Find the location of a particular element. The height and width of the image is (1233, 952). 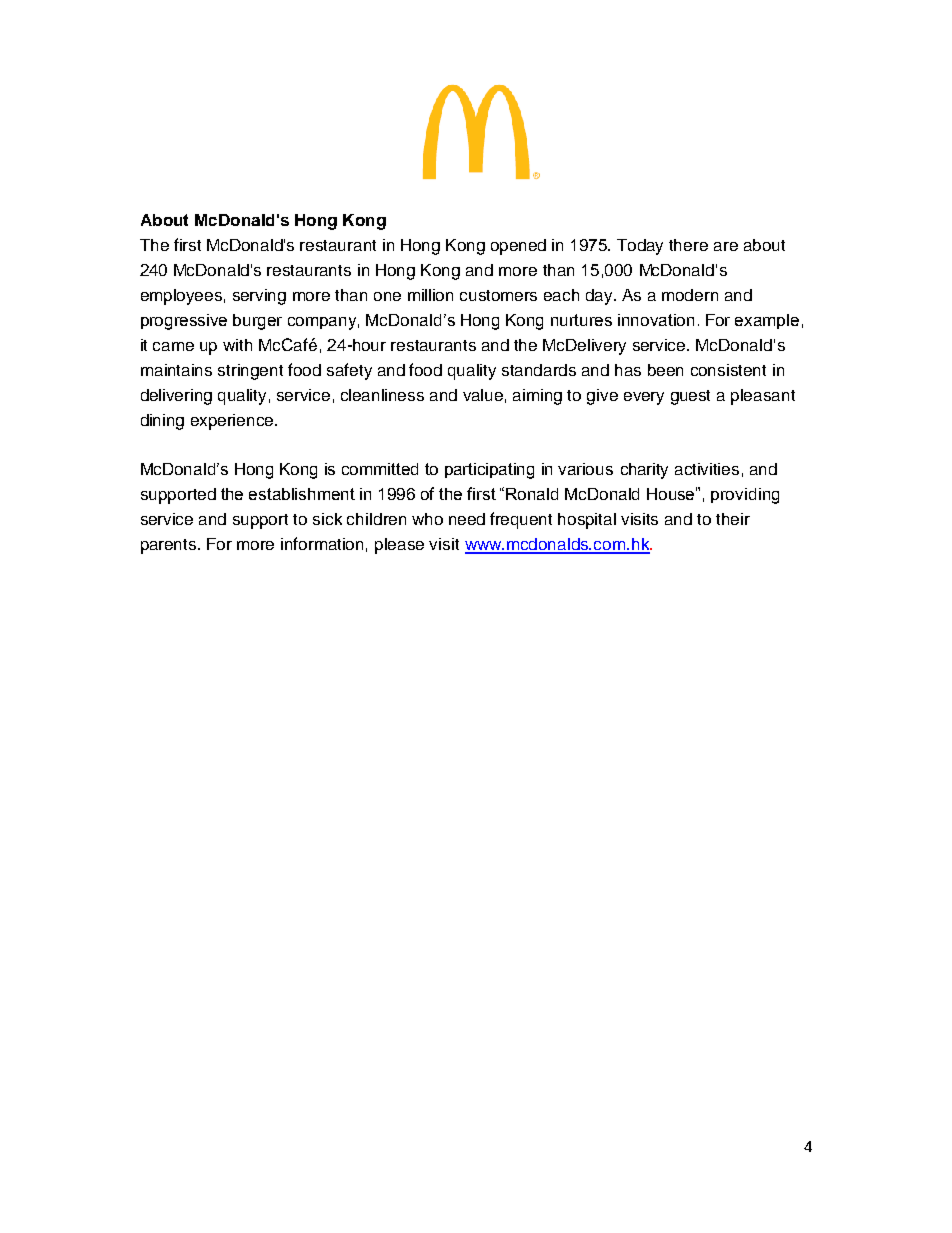

been is located at coordinates (665, 370).
